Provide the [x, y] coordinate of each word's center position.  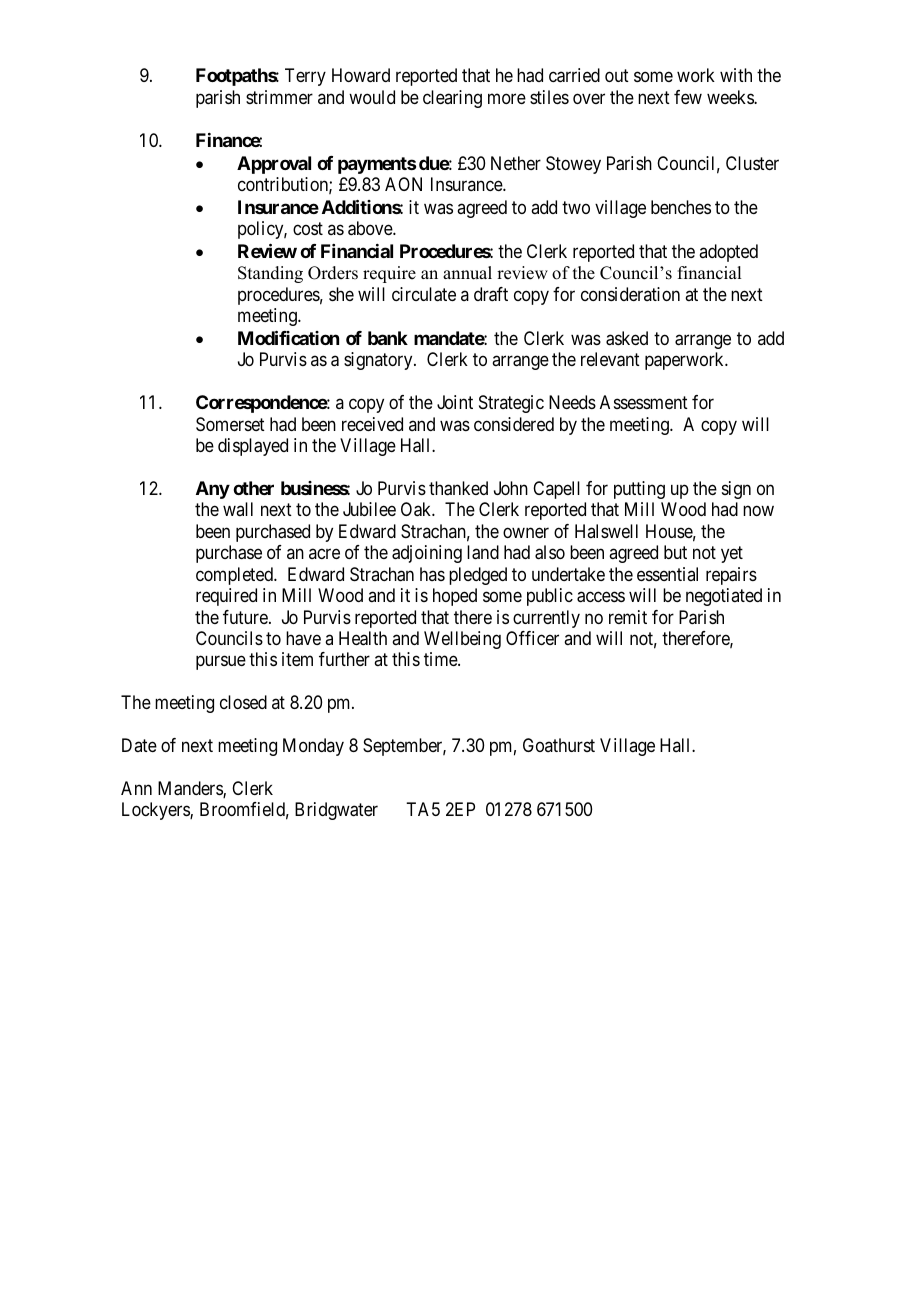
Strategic [511, 404]
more [507, 98]
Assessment [644, 402]
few [688, 97]
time [441, 659]
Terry [305, 77]
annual [467, 273]
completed [235, 576]
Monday [313, 747]
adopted [728, 253]
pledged [478, 576]
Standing [270, 274]
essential [667, 574]
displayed [253, 447]
